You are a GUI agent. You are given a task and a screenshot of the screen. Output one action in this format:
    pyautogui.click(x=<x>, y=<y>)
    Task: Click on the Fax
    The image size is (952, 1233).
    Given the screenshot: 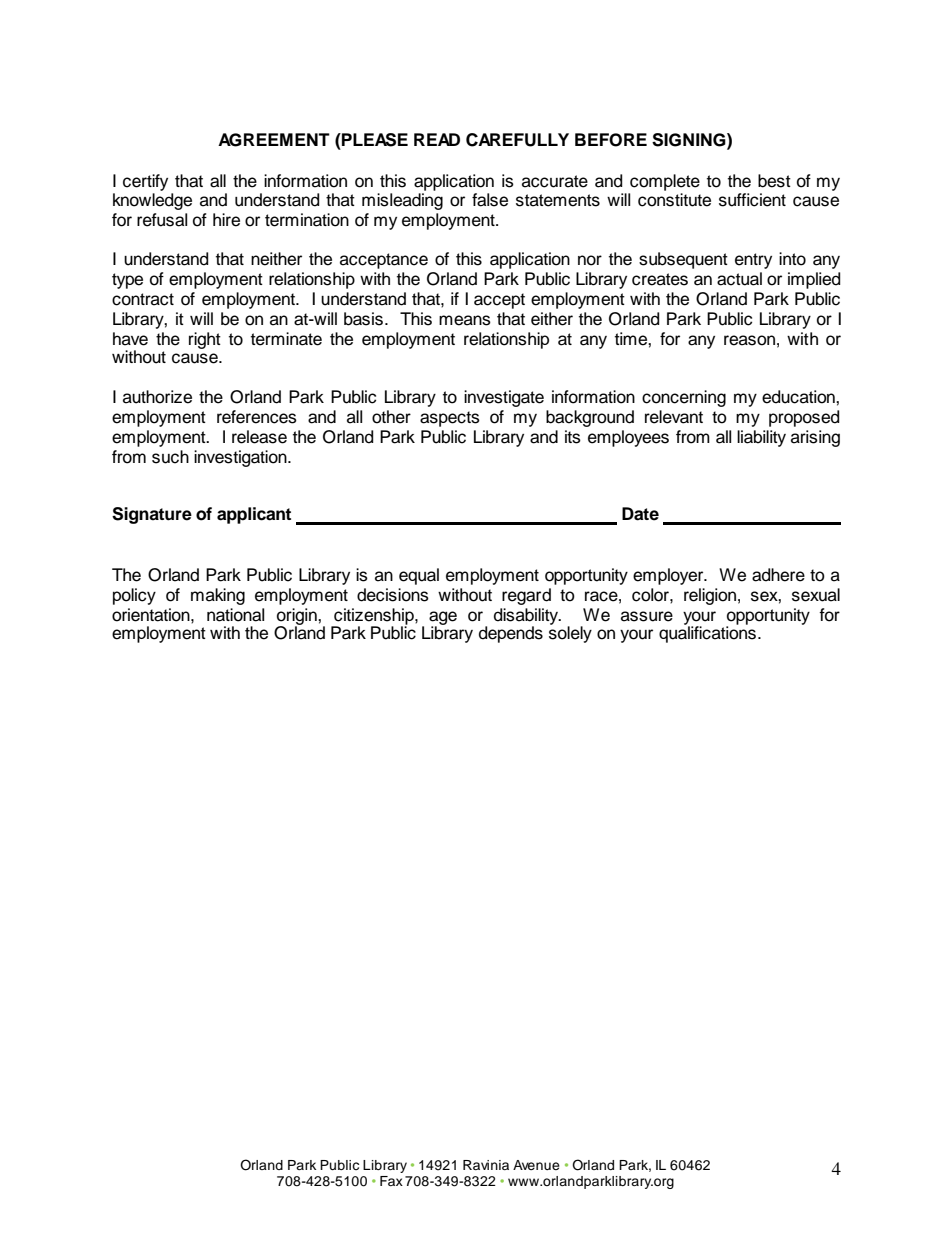 What is the action you would take?
    pyautogui.click(x=391, y=1181)
